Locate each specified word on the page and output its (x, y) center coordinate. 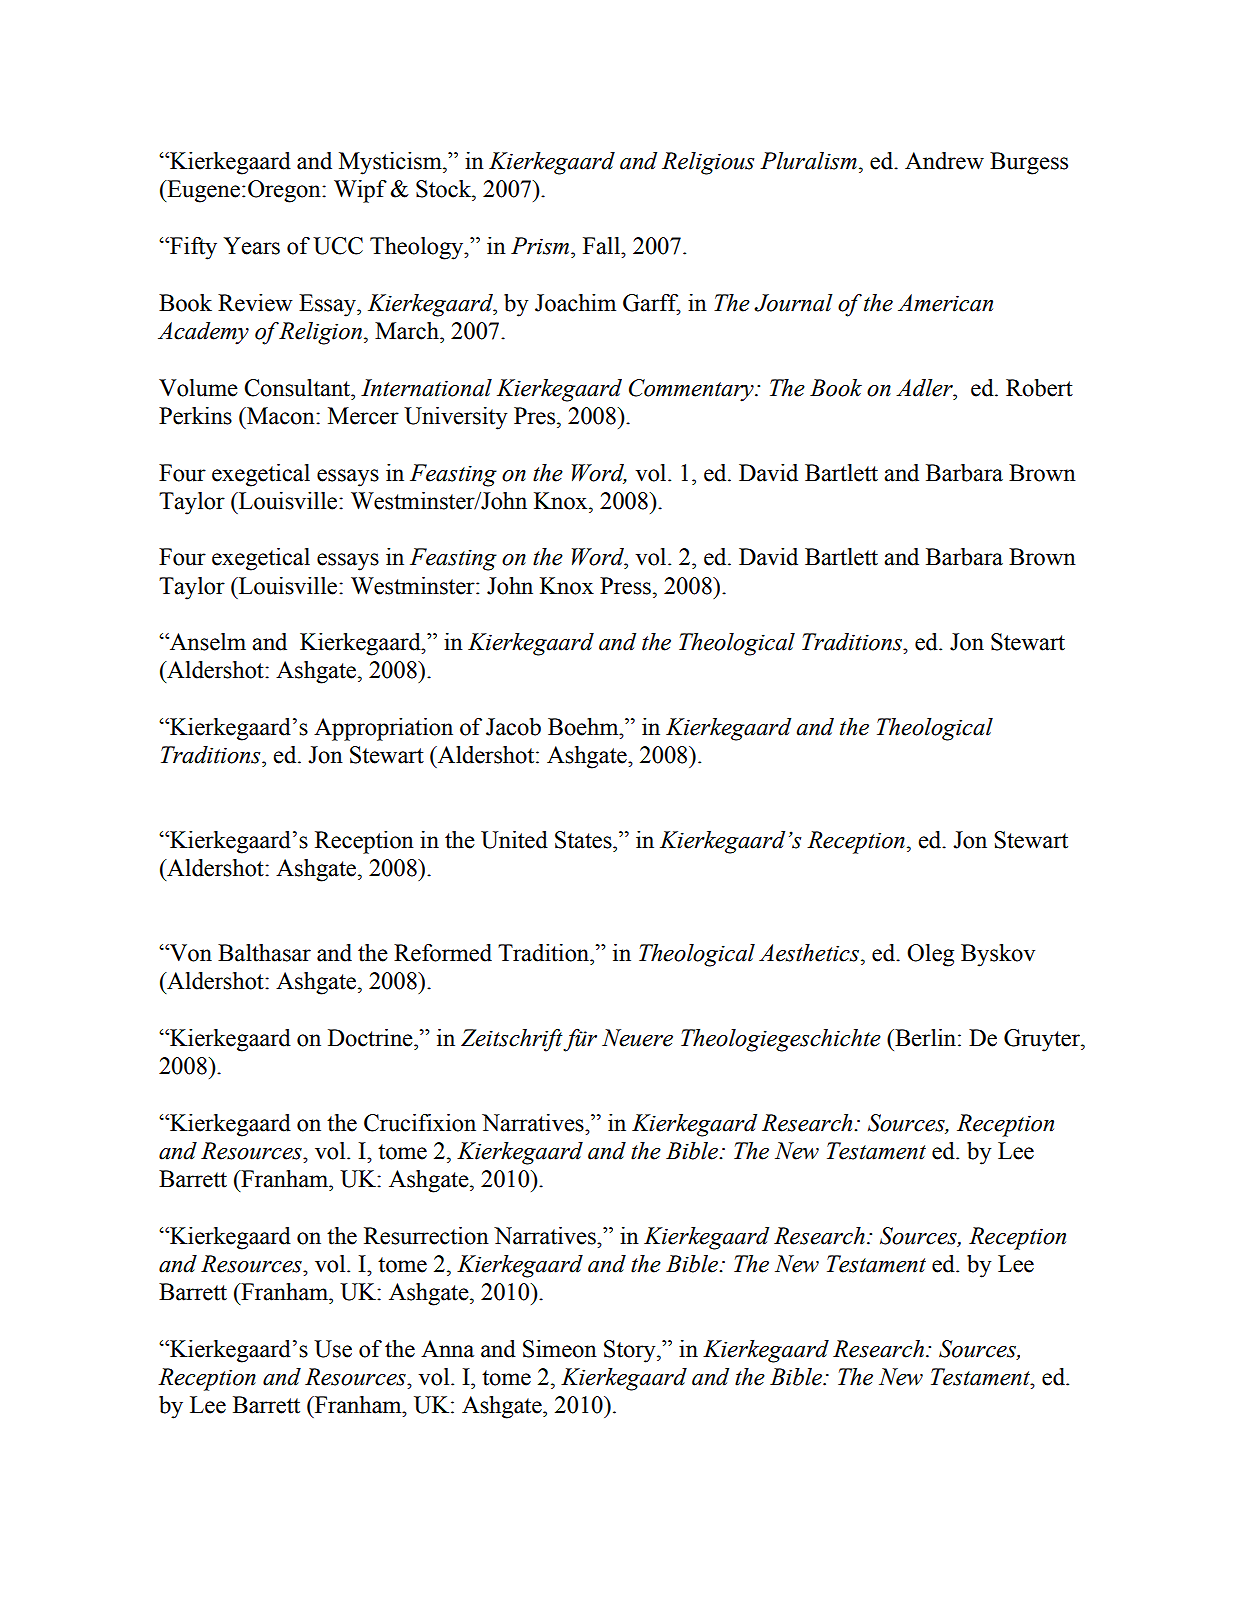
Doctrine (371, 1038)
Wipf (360, 191)
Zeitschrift (512, 1040)
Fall (603, 246)
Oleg (930, 955)
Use (333, 1349)
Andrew (944, 161)
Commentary (692, 390)
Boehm (584, 727)
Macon (281, 416)
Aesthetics (810, 953)
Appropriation (383, 729)
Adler (925, 388)
